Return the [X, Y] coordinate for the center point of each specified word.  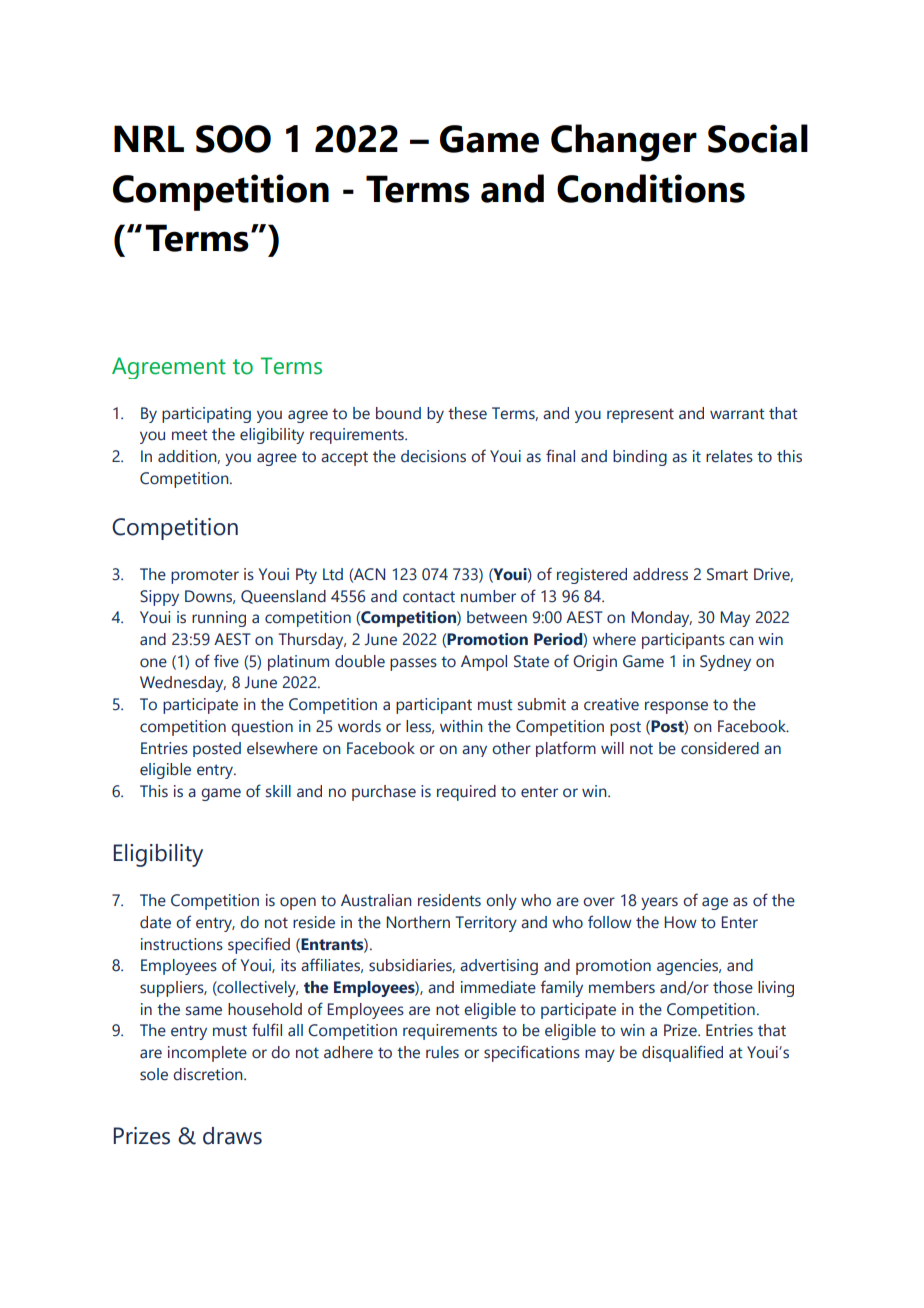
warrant [737, 414]
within [461, 726]
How [680, 922]
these [467, 413]
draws [232, 1136]
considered [720, 748]
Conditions [651, 188]
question [262, 728]
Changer [624, 143]
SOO [233, 139]
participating [206, 415]
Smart [727, 574]
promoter [205, 576]
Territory [486, 924]
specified [259, 945]
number [488, 596]
